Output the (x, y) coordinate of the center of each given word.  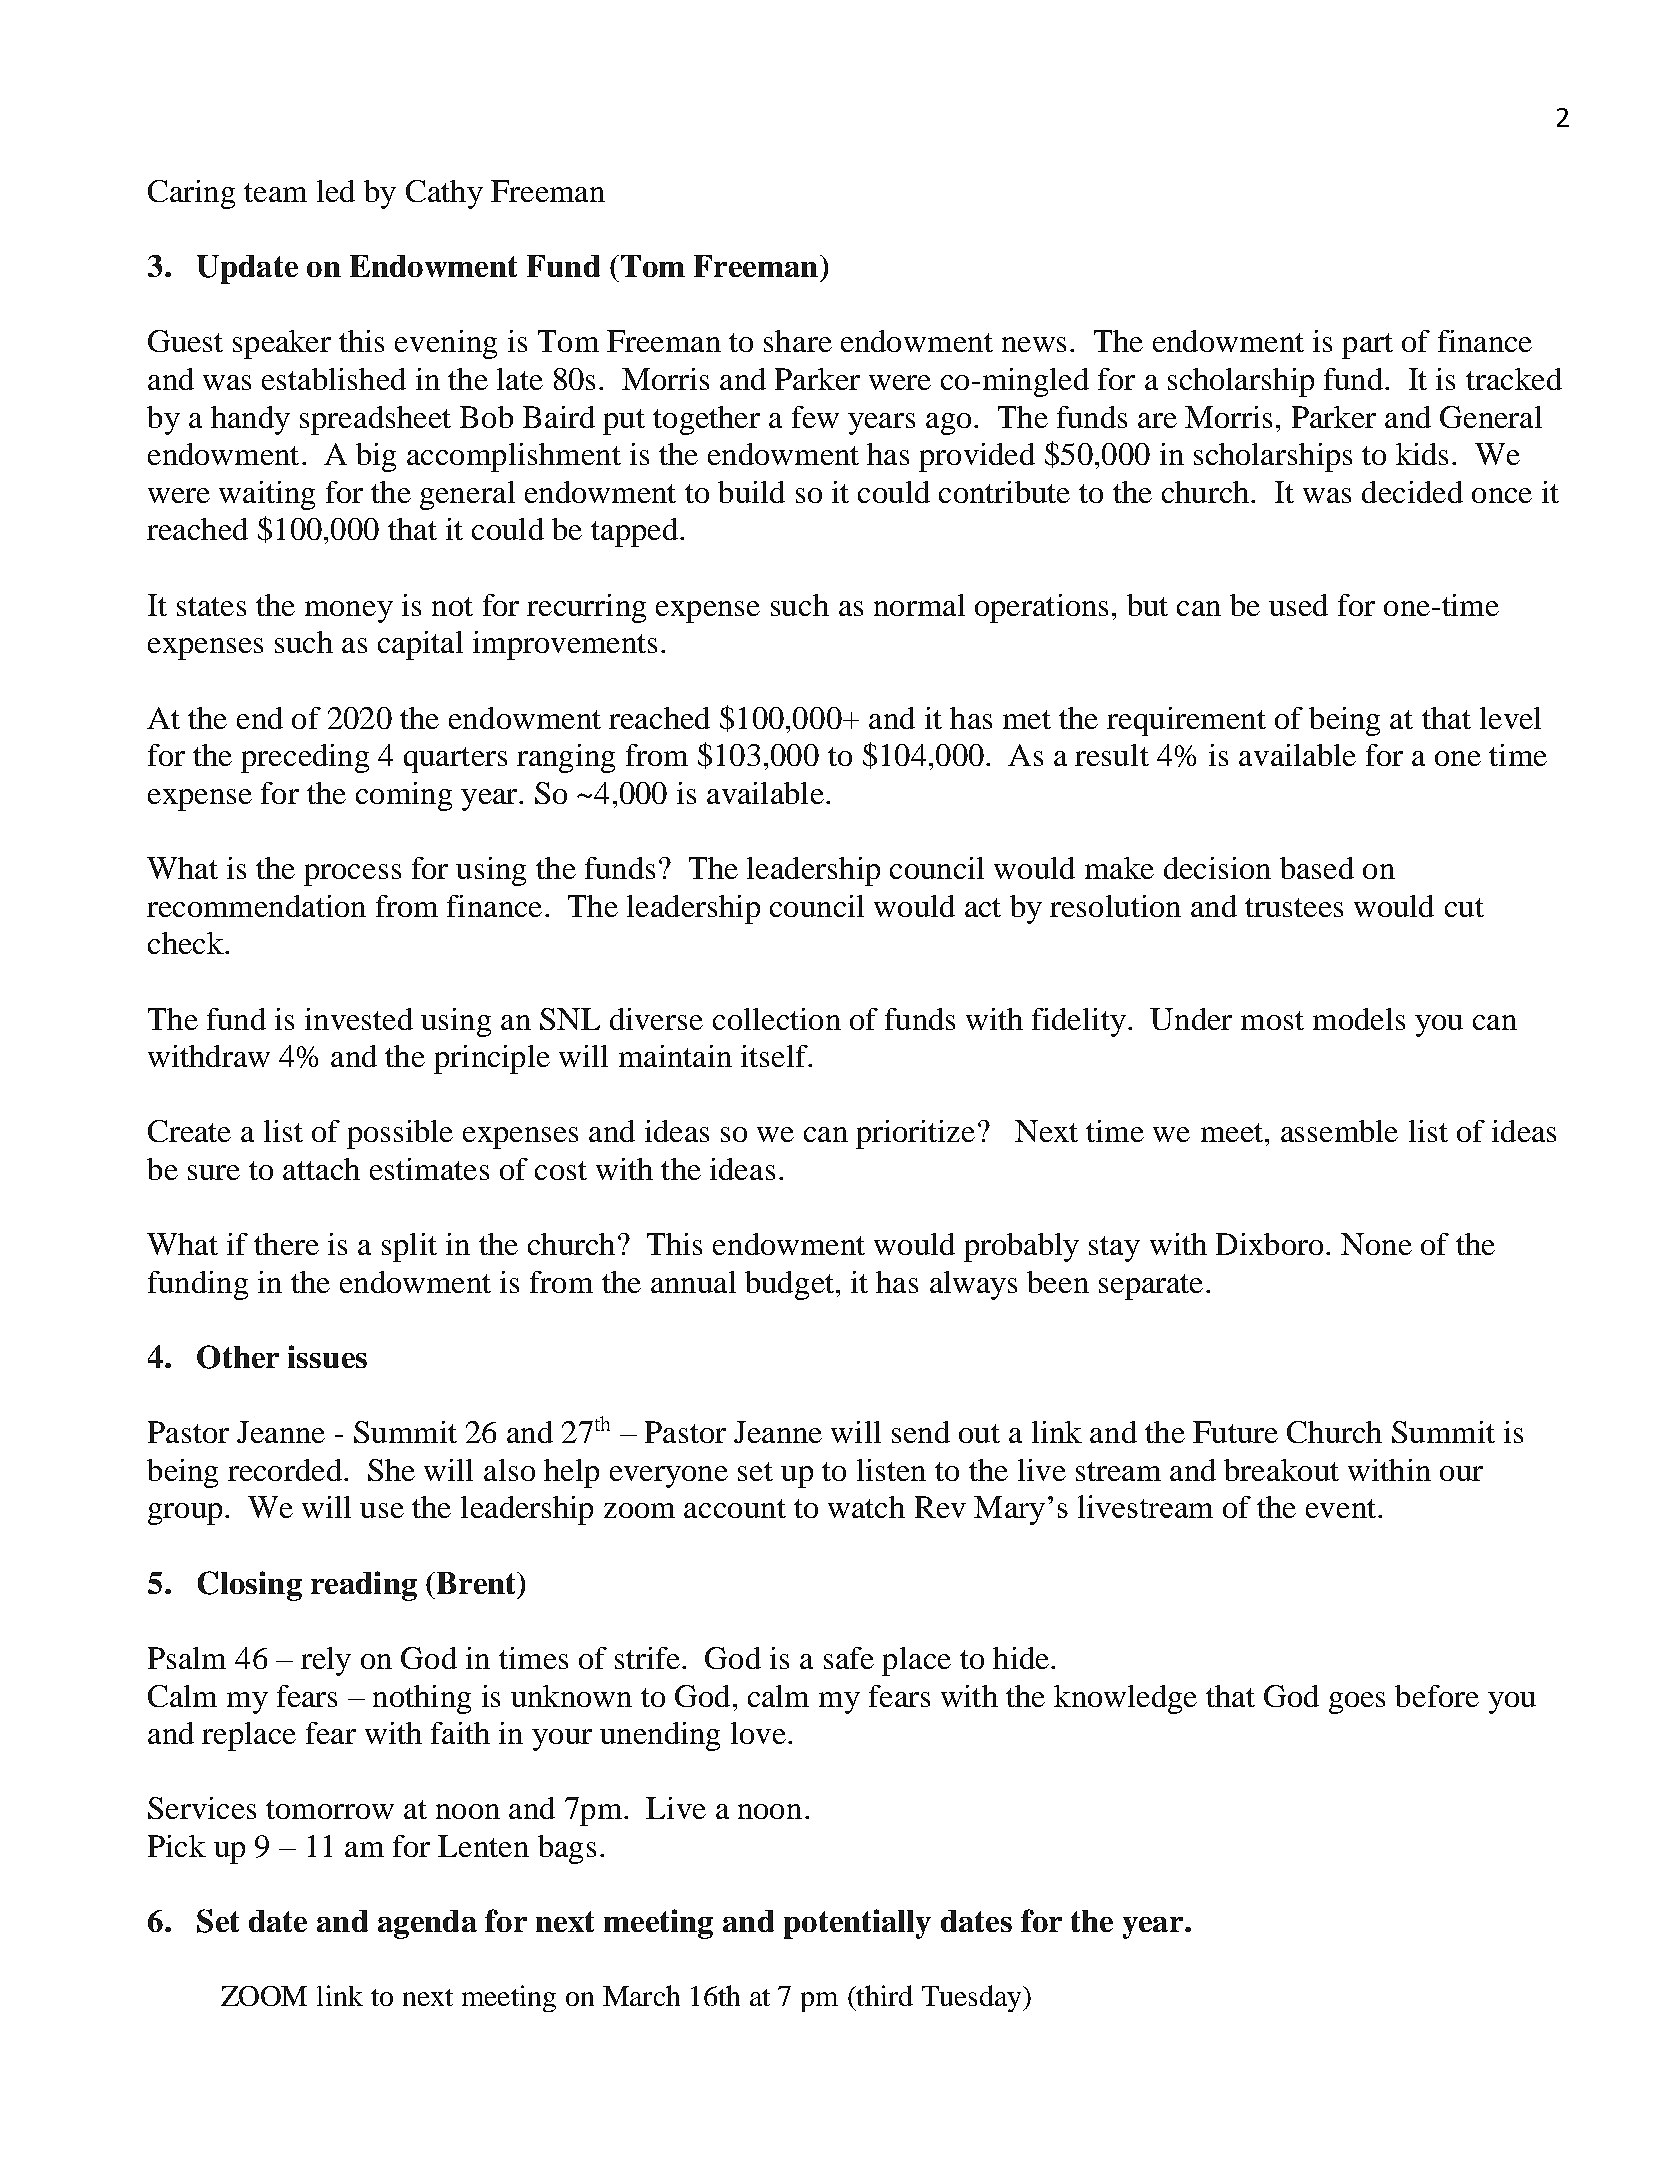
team (275, 192)
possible (400, 1134)
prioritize (915, 1134)
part (1367, 346)
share (798, 341)
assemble (1339, 1131)
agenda (427, 1924)
